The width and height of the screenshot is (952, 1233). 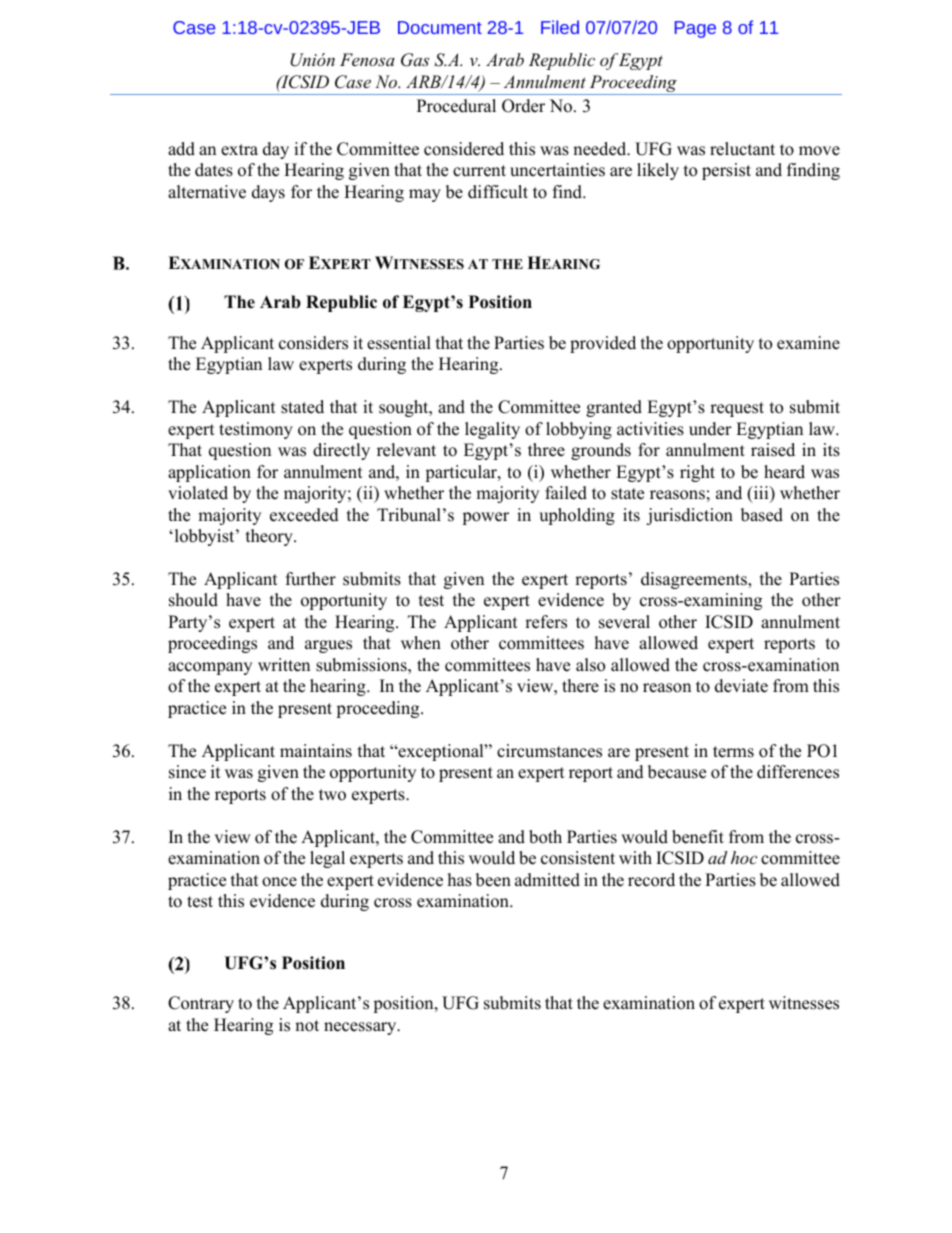 I want to click on Order, so click(x=523, y=106).
